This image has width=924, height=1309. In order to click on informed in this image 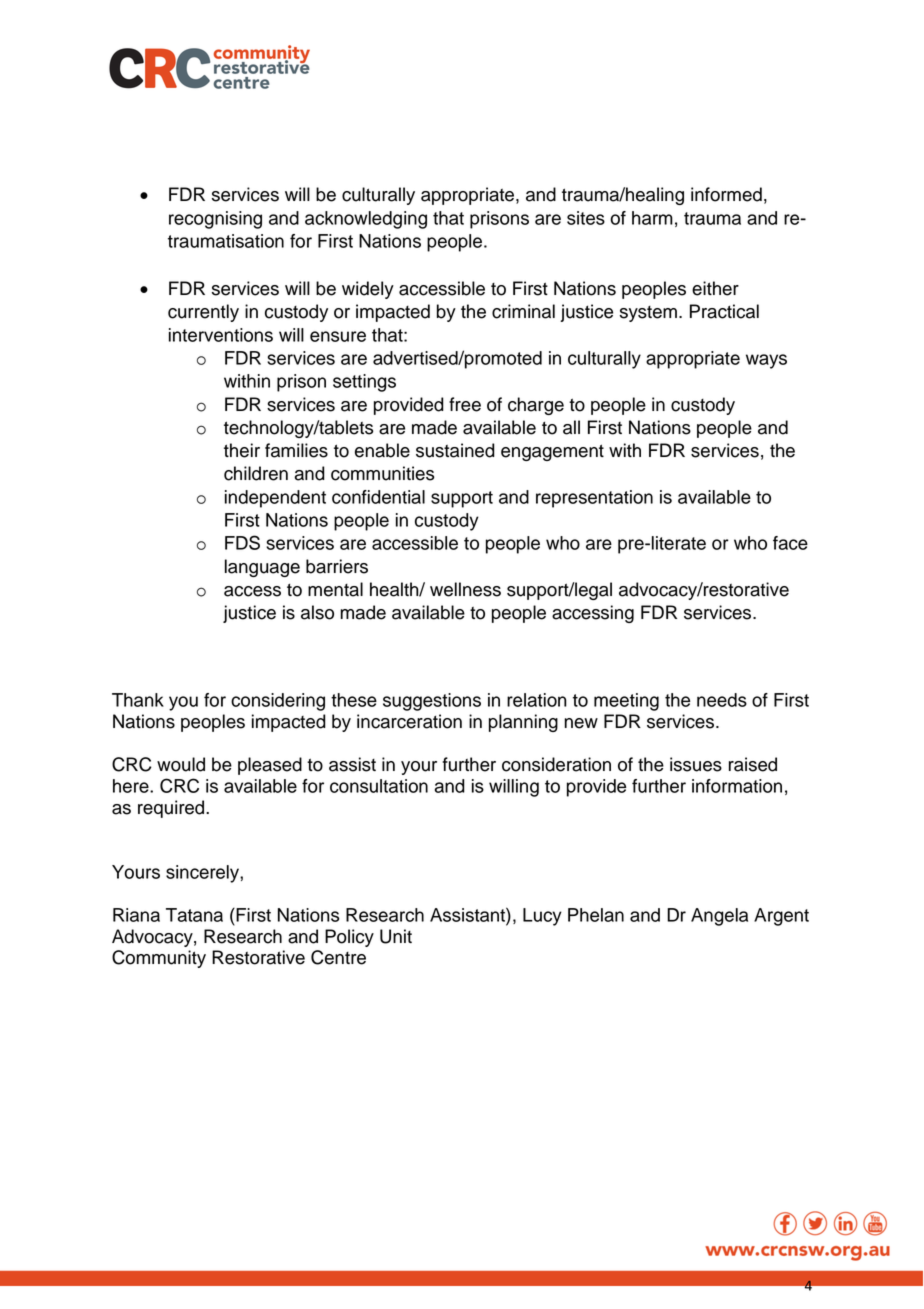, I will do `click(726, 194)`.
